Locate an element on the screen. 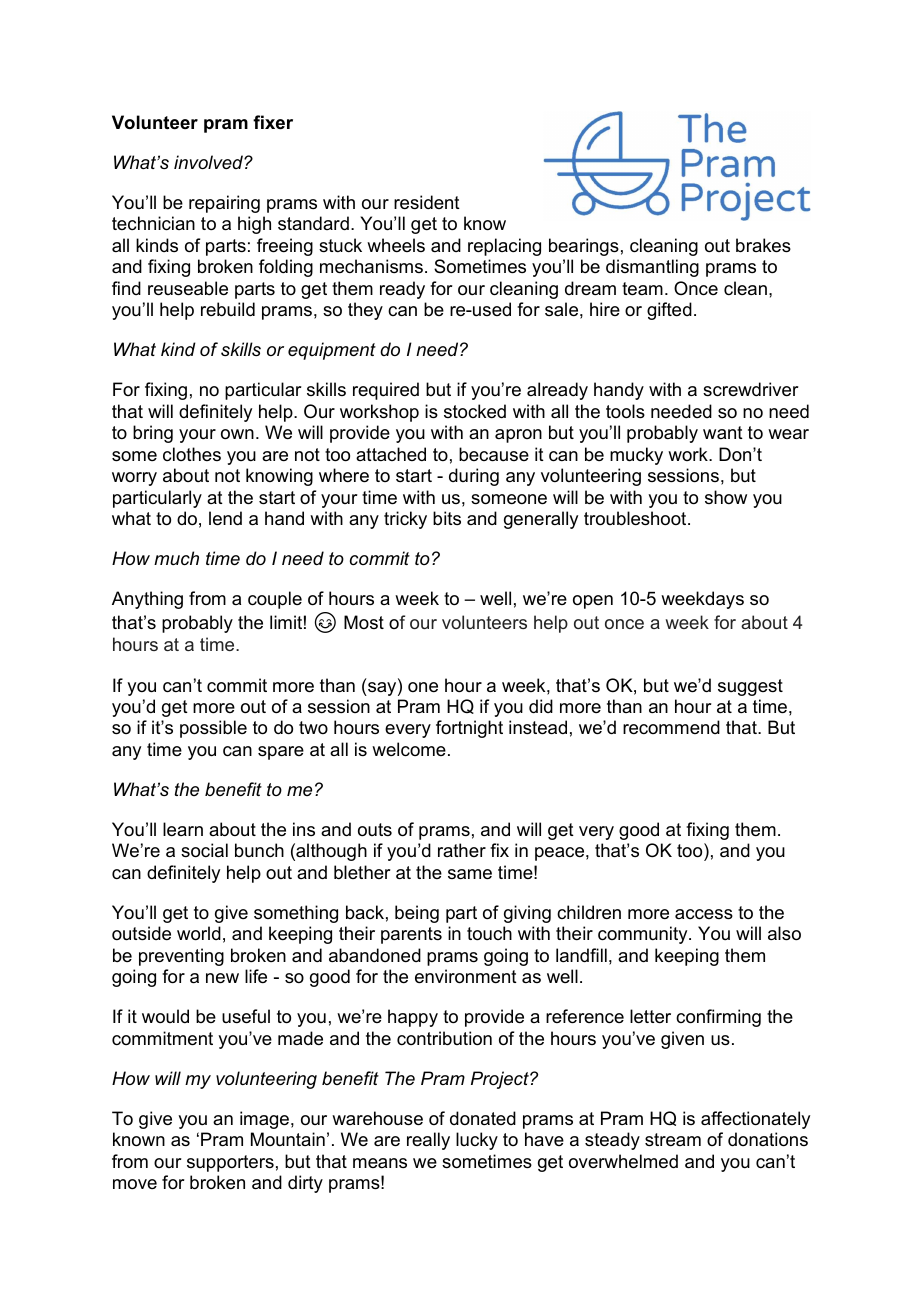 The width and height of the screenshot is (924, 1308). stocked is located at coordinates (475, 411).
